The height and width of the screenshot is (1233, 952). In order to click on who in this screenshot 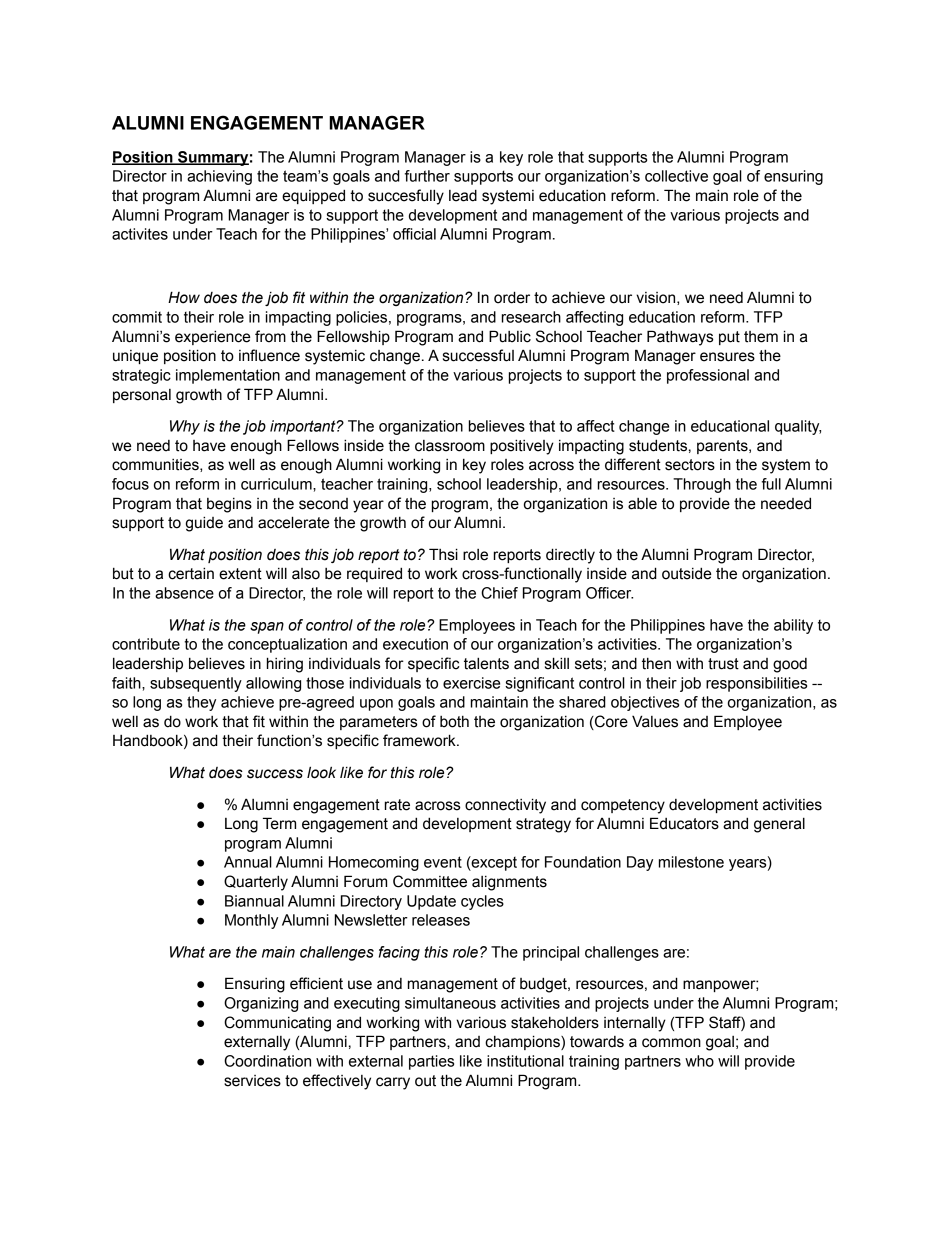, I will do `click(699, 1061)`.
